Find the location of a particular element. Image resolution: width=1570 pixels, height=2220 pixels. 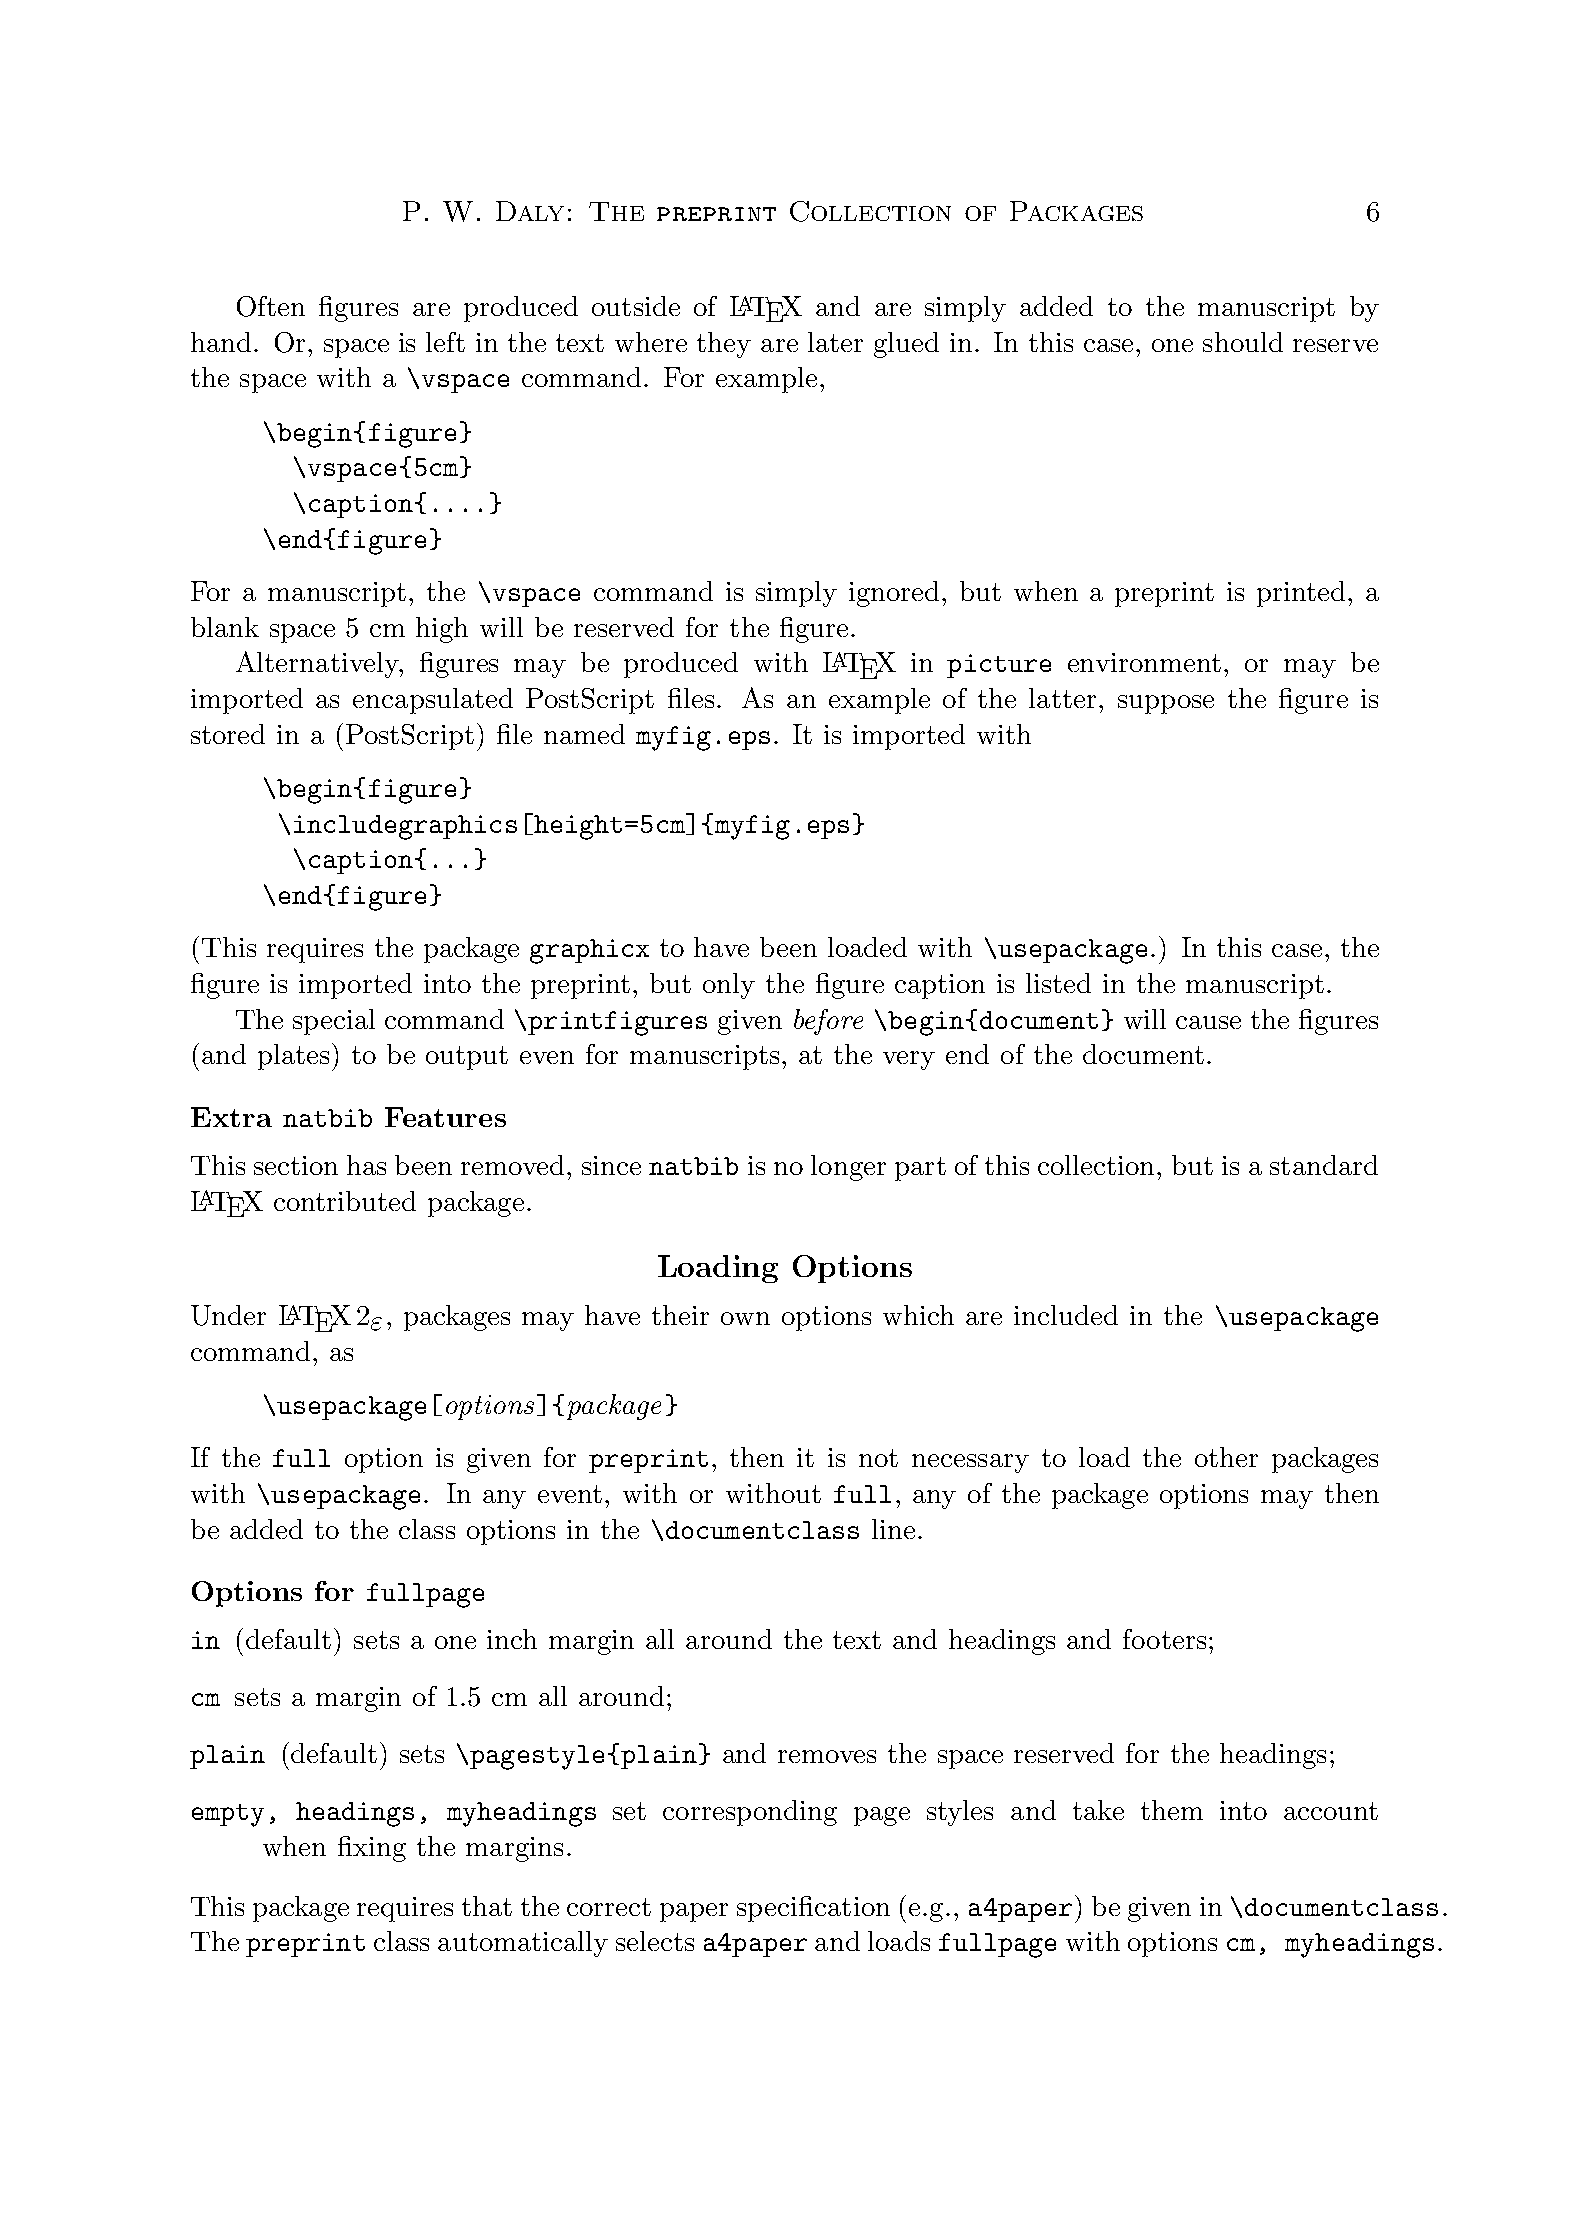

fixing is located at coordinates (372, 1849).
